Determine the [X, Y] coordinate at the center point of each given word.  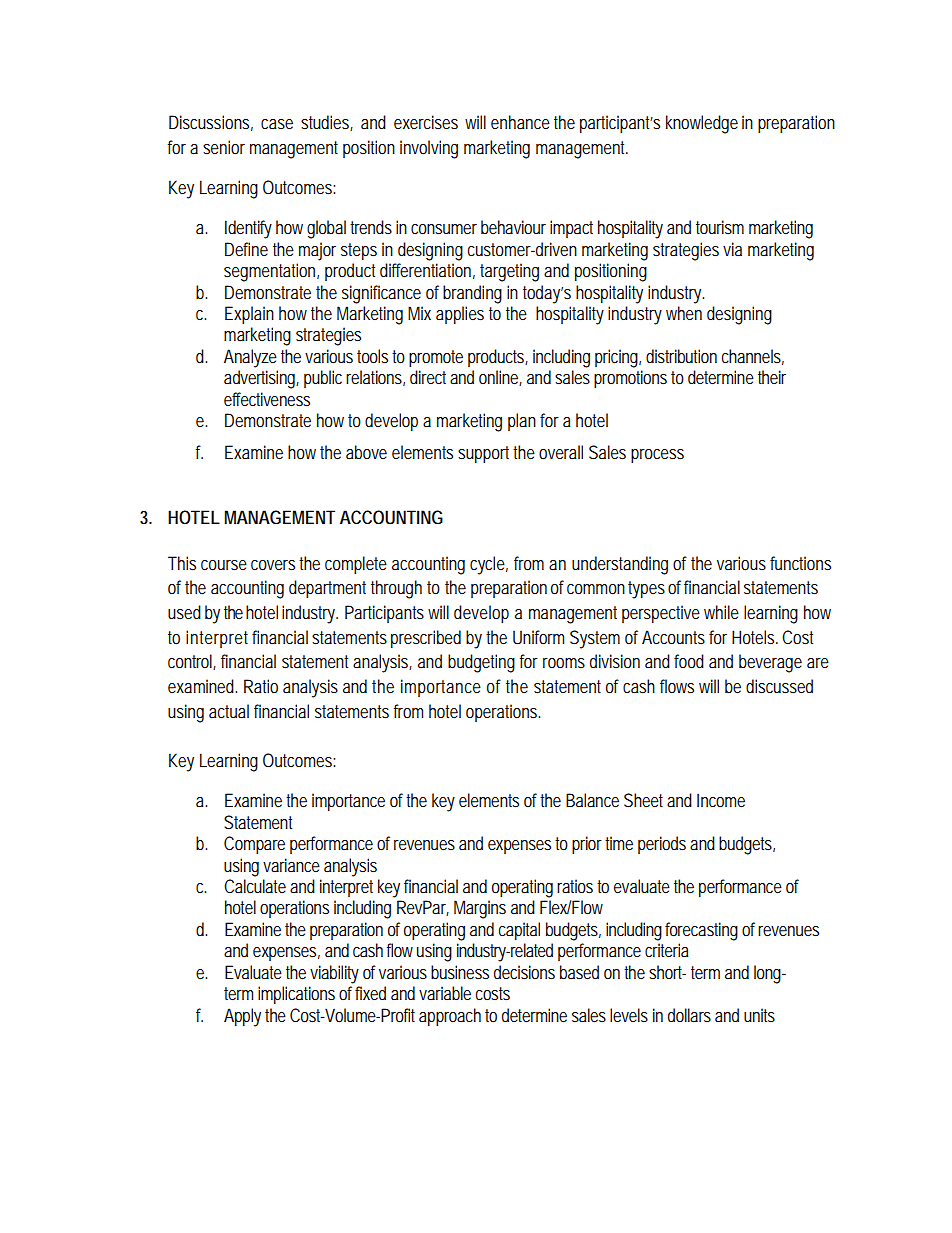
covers [273, 565]
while [721, 612]
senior [224, 147]
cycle [489, 565]
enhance [520, 122]
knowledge [702, 124]
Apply [242, 1017]
